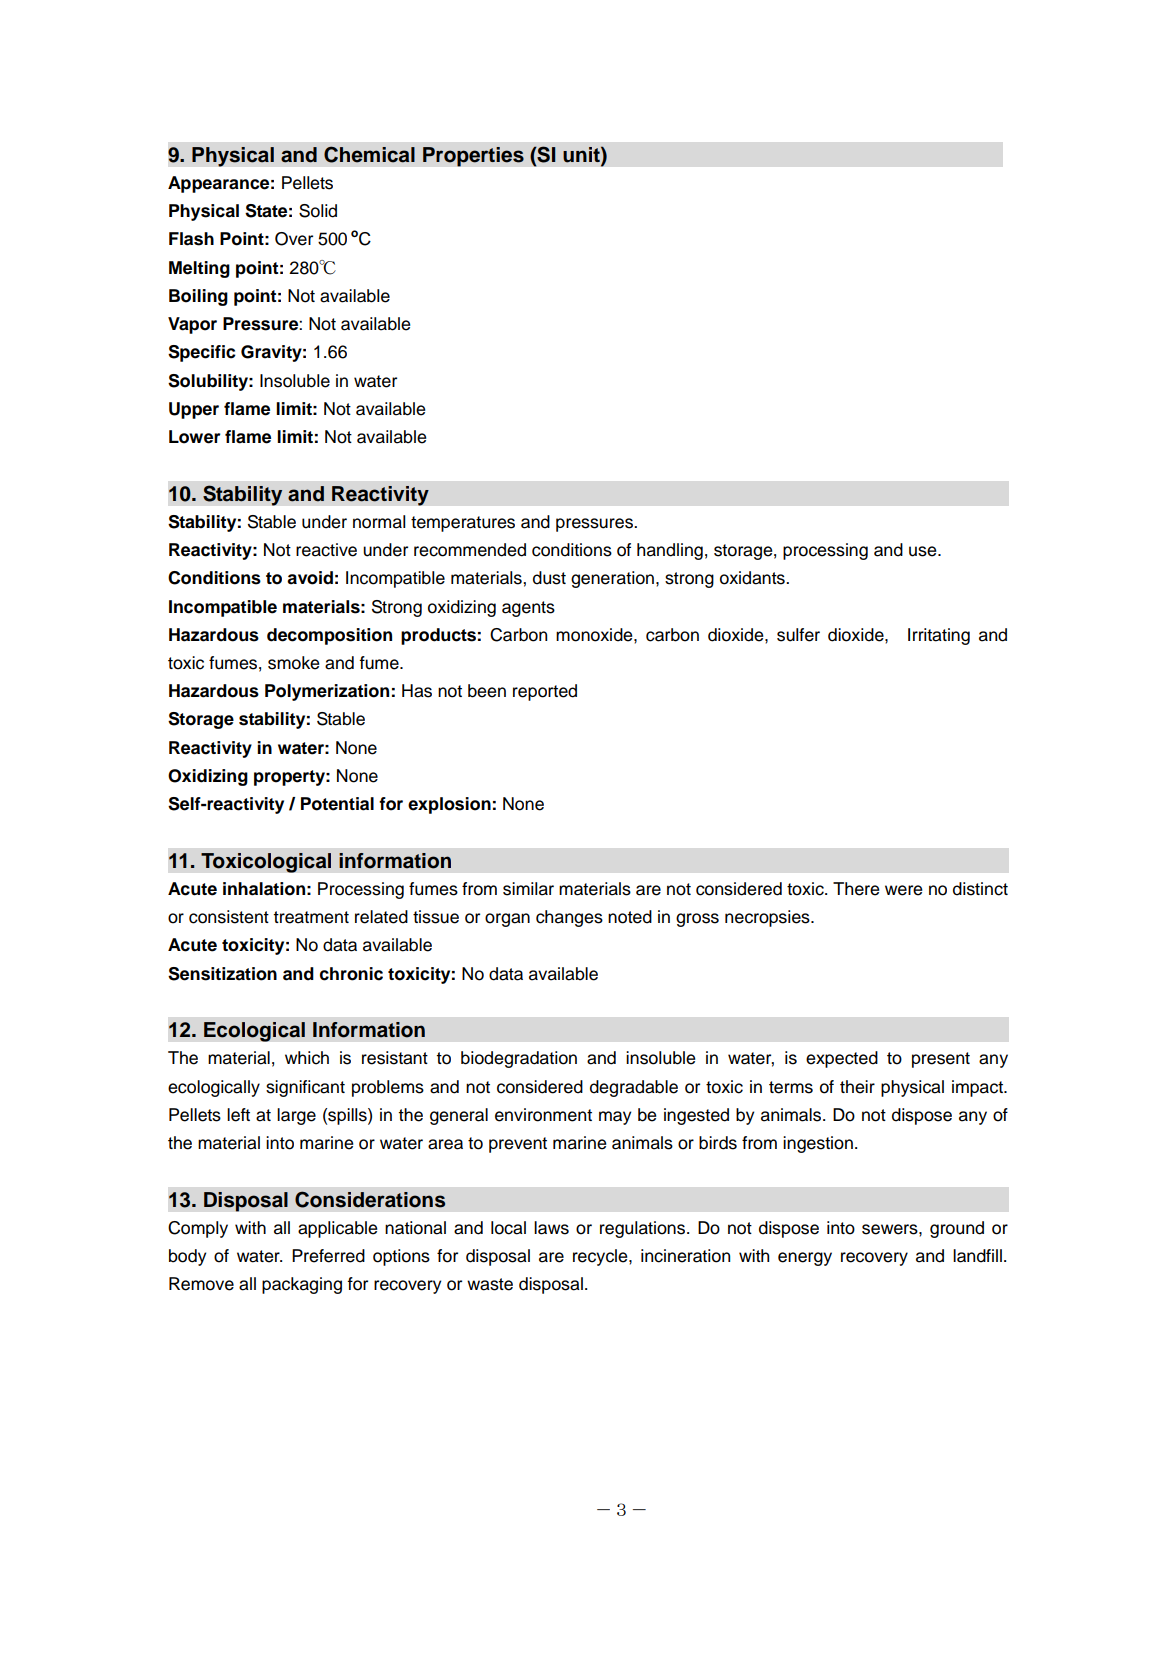 The image size is (1176, 1663). Describe the element at coordinates (318, 211) in the page. I see `Solid` at that location.
